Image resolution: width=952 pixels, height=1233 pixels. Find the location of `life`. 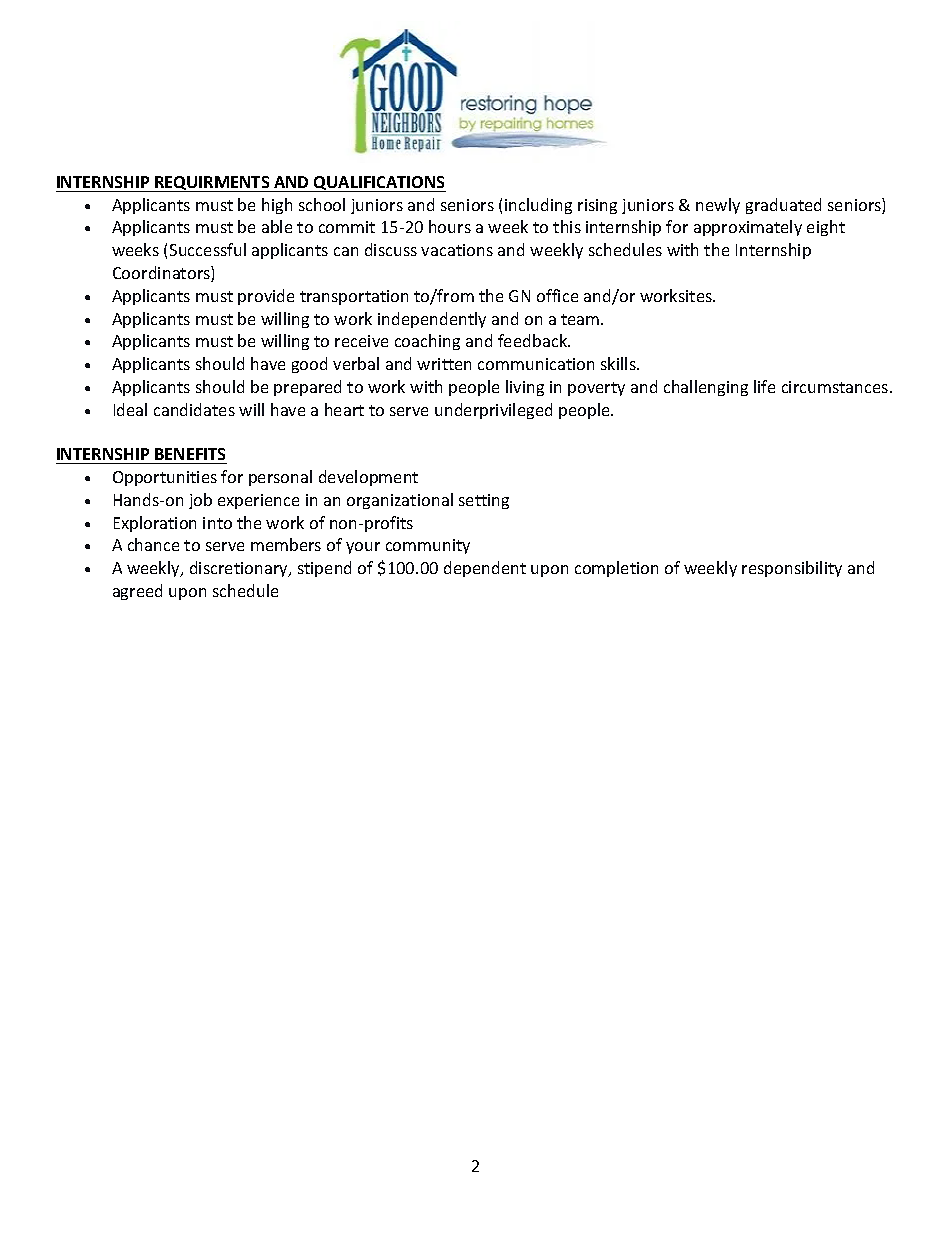

life is located at coordinates (764, 386).
